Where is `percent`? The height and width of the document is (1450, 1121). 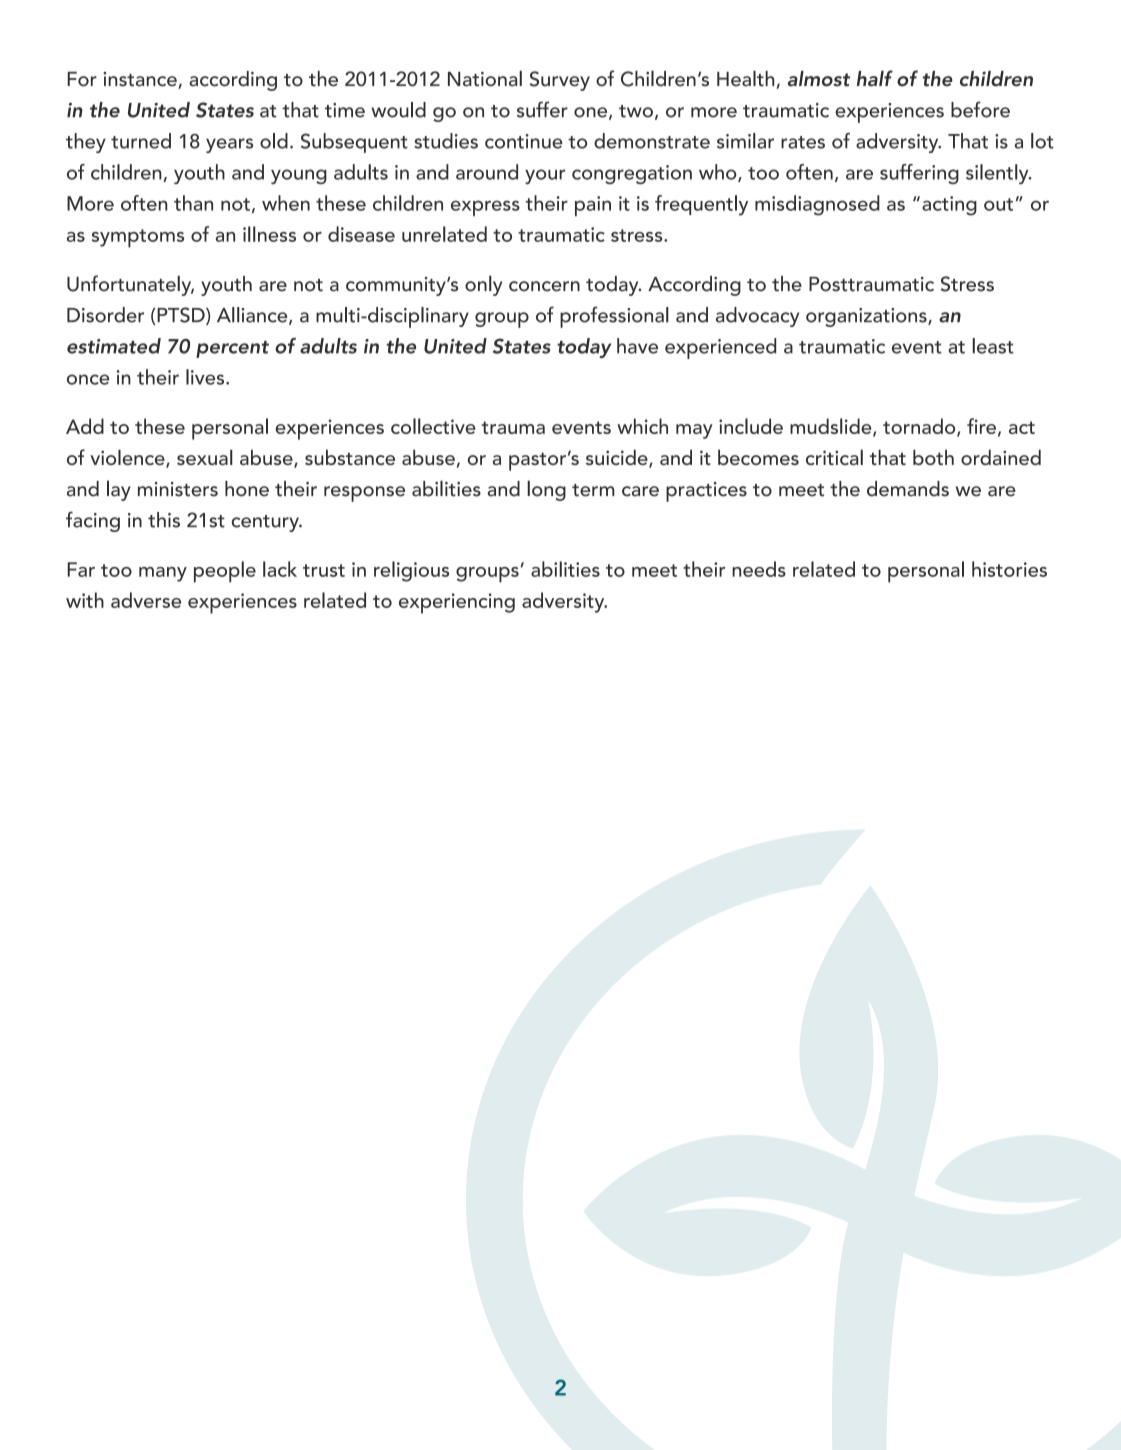
percent is located at coordinates (232, 349).
